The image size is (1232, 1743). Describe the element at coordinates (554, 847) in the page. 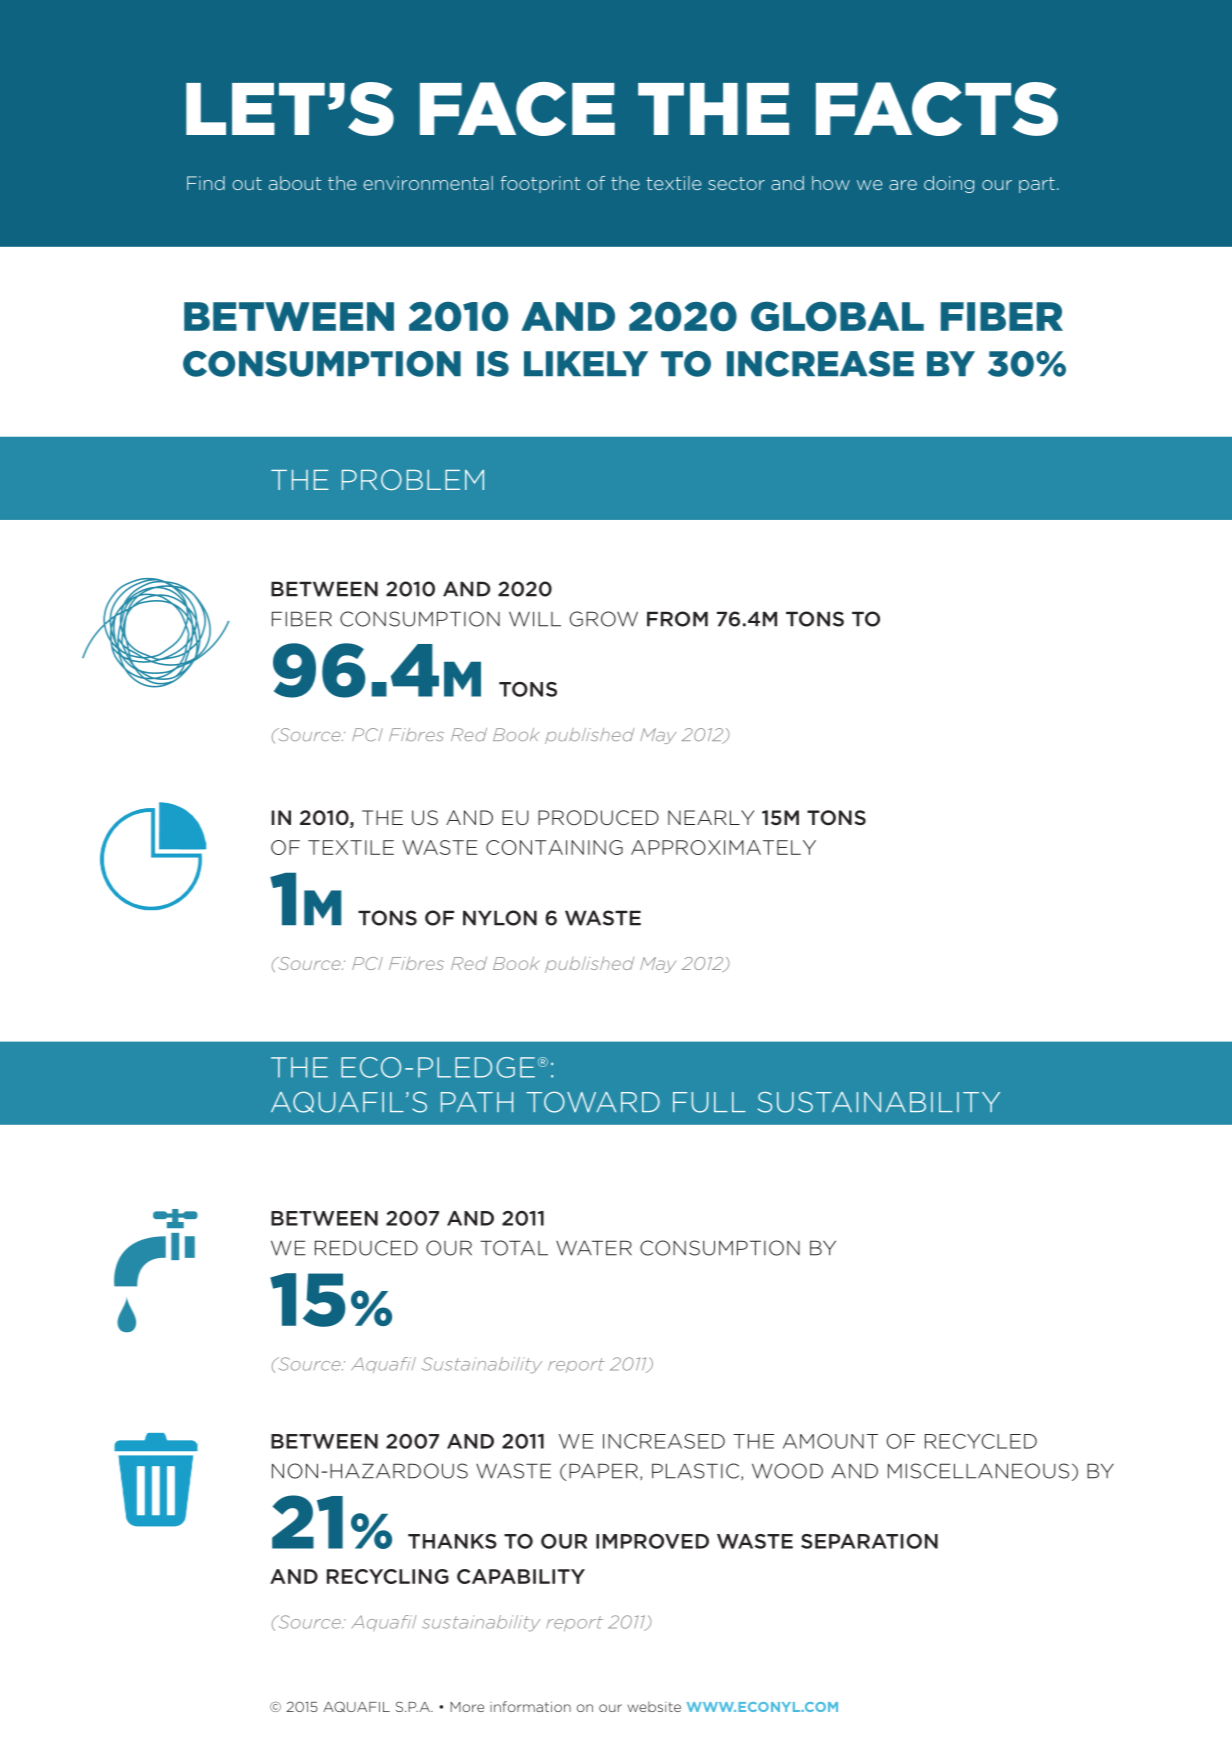

I see `CONTAINING` at that location.
